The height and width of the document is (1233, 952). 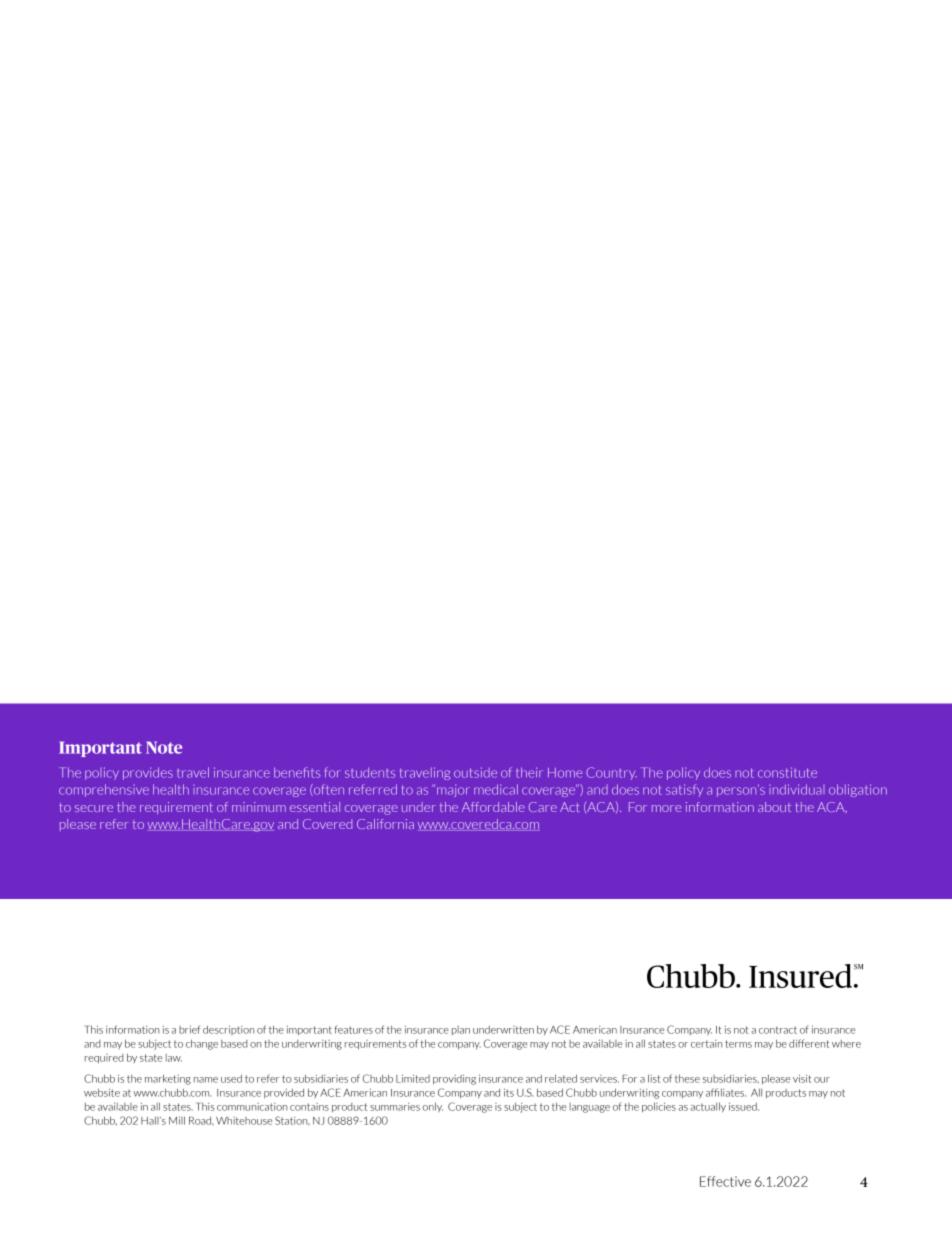 What do you see at coordinates (475, 772) in the document?
I see `outside` at bounding box center [475, 772].
